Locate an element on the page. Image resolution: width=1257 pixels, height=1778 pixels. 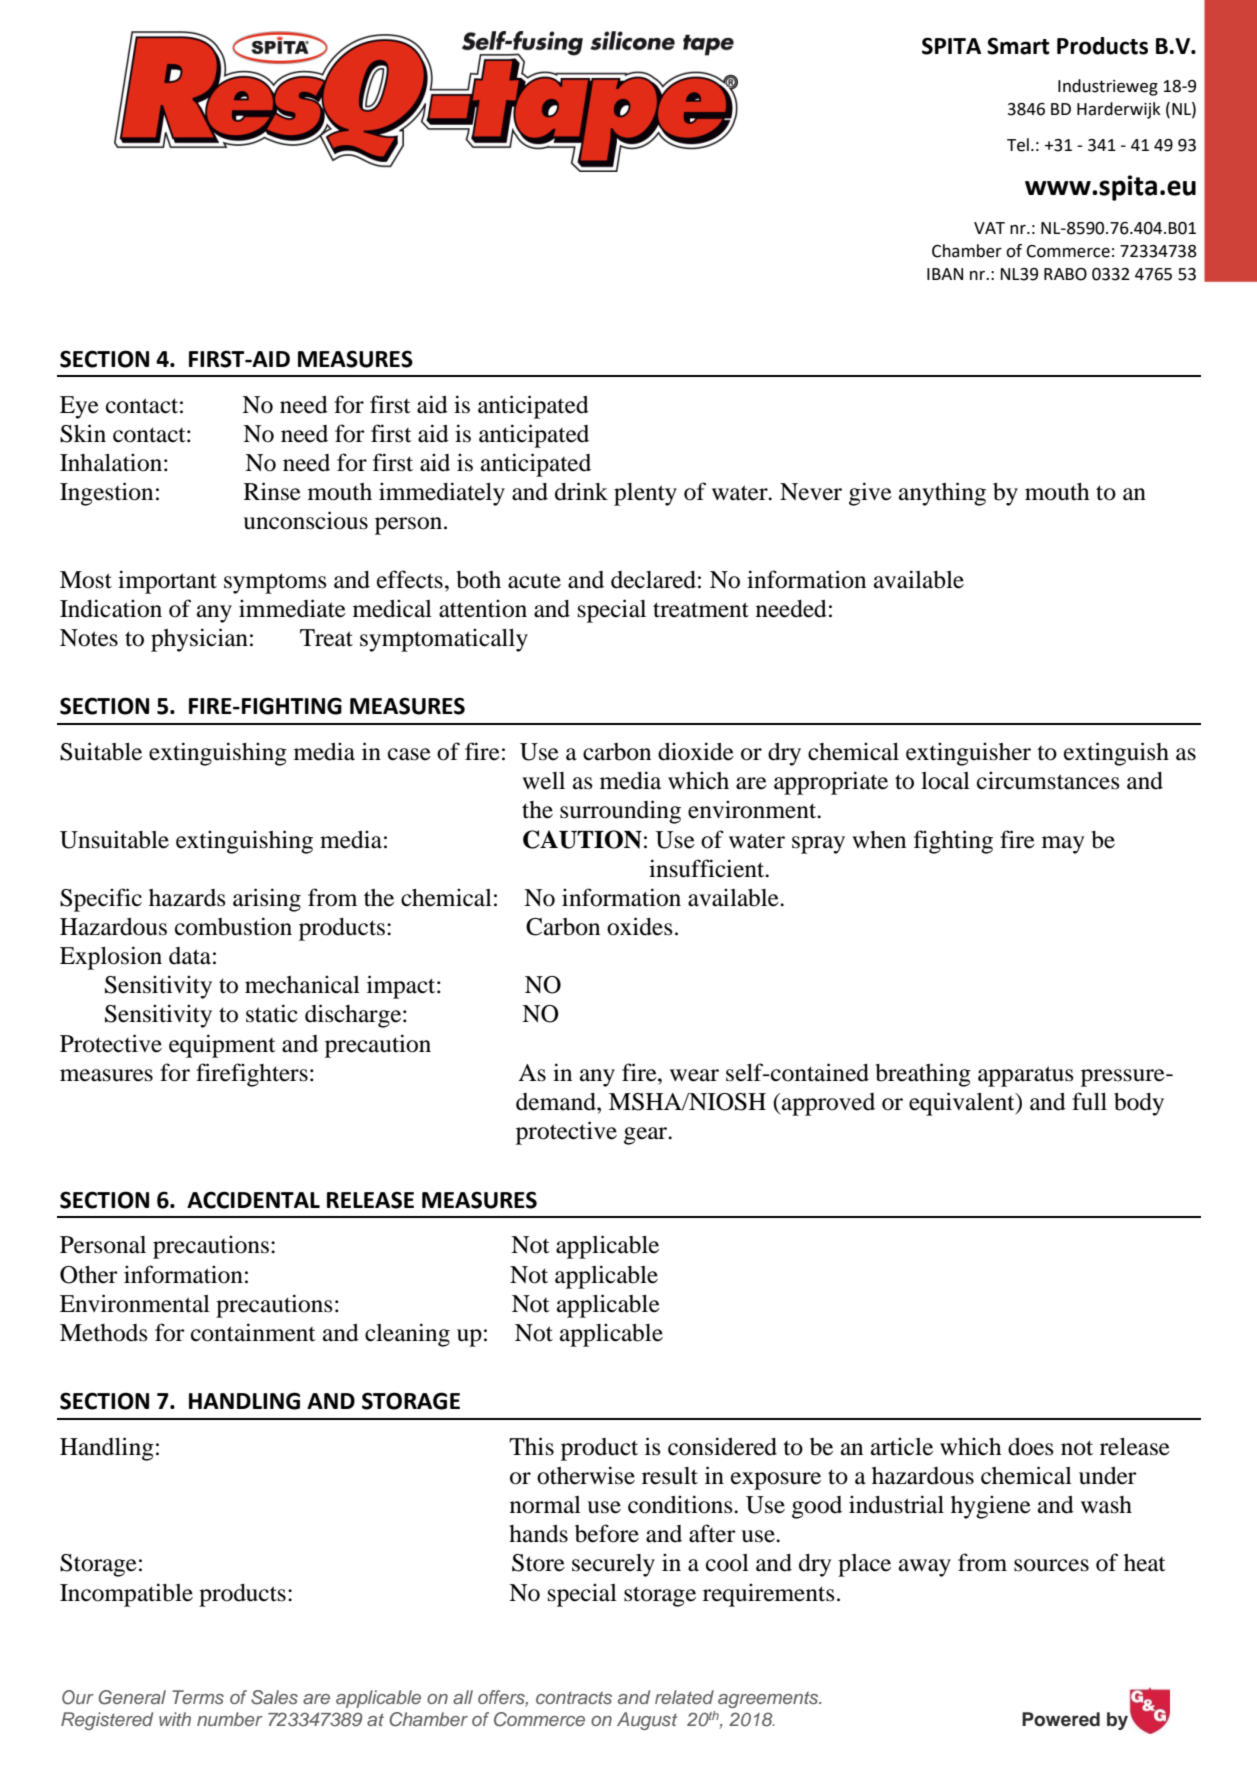
IBAN is located at coordinates (945, 274).
